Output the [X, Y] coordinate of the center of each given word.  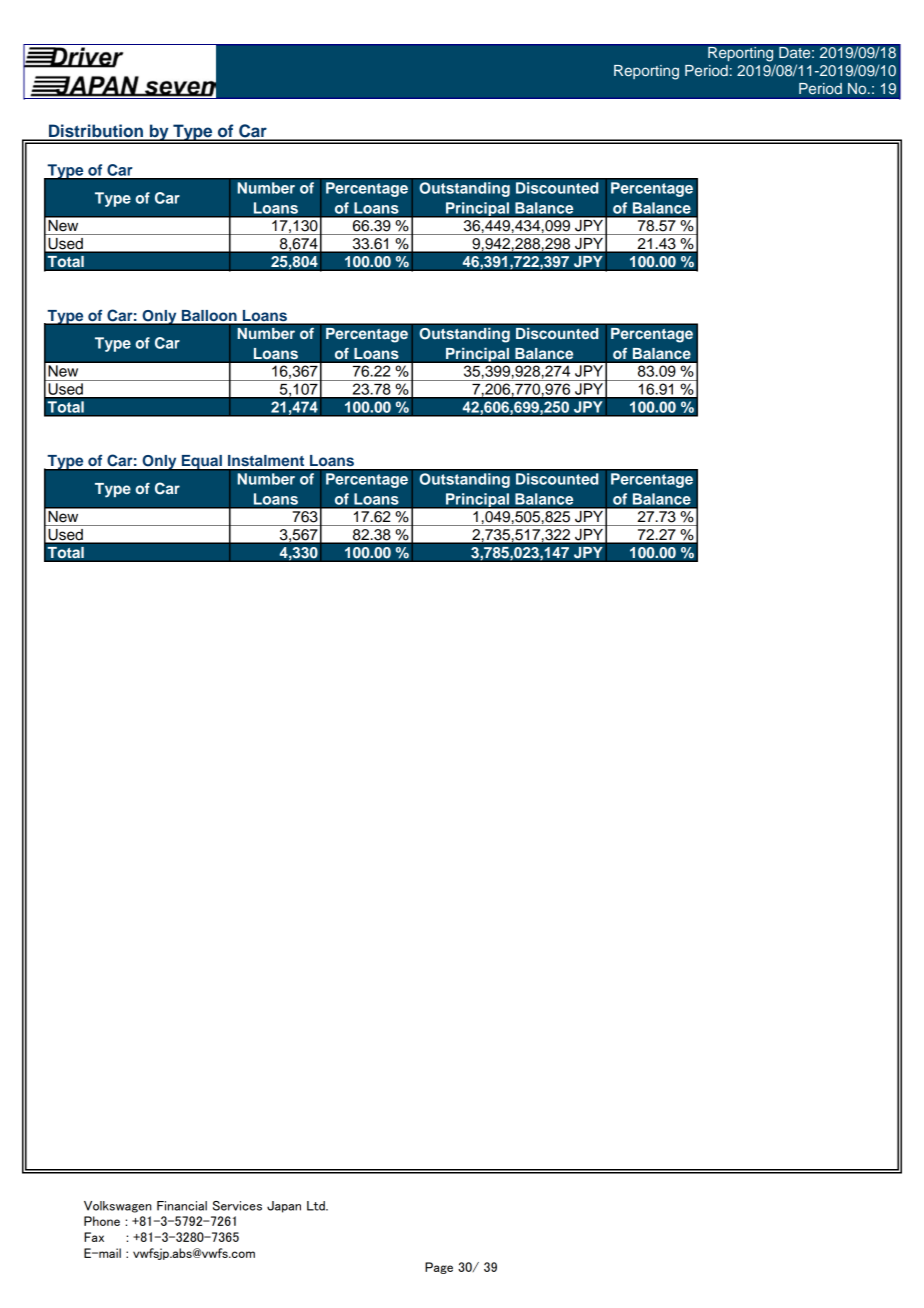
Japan [284, 1207]
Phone [102, 1221]
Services [237, 1206]
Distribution [96, 132]
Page [439, 1268]
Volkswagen [117, 1207]
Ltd [317, 1206]
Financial [182, 1206]
